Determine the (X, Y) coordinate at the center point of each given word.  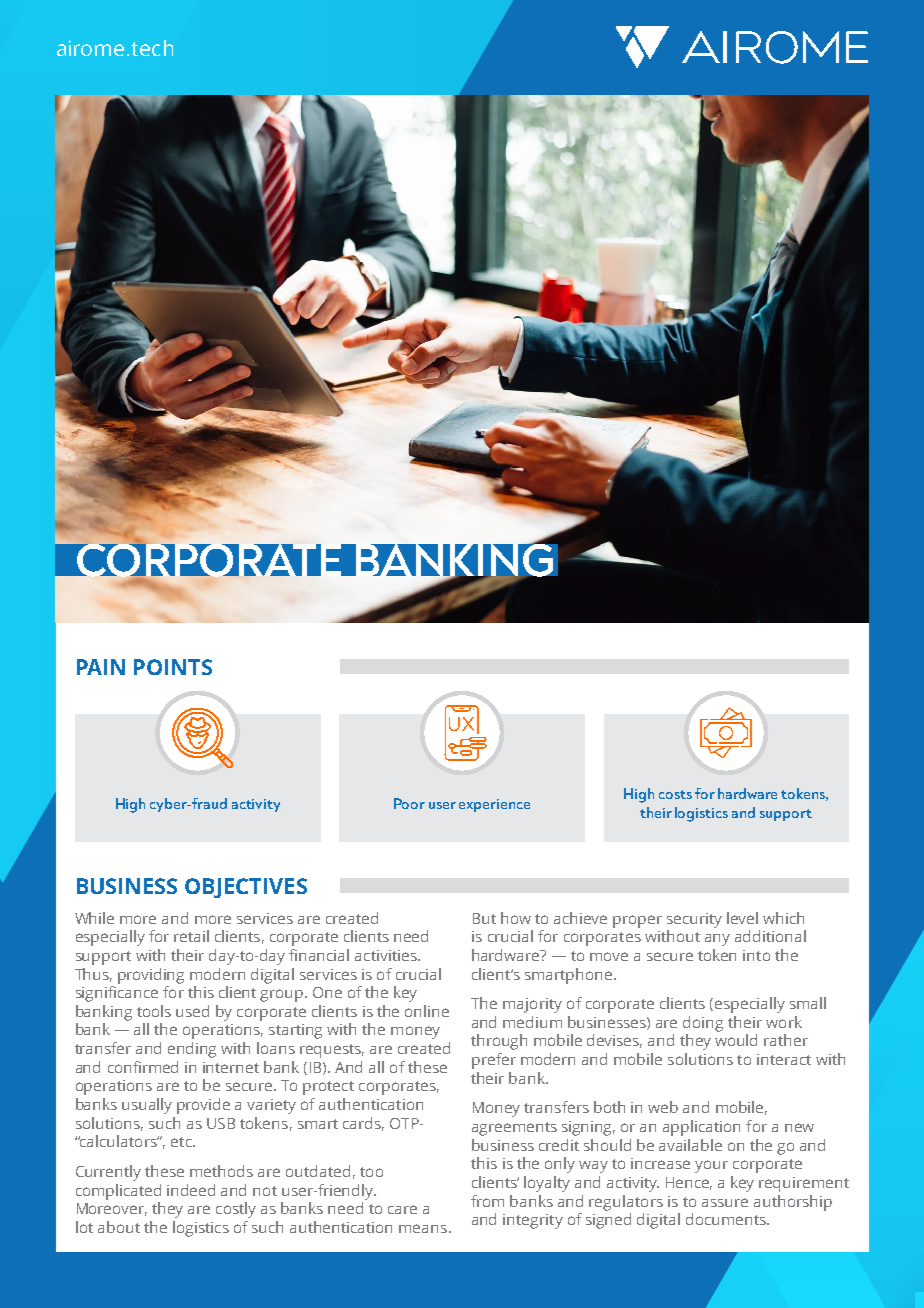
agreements (514, 1129)
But (484, 918)
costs (675, 794)
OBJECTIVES (246, 888)
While (94, 918)
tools (154, 1011)
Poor (409, 803)
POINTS (173, 667)
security (694, 920)
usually (147, 1106)
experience (494, 805)
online (427, 1011)
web (663, 1107)
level (742, 918)
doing (703, 1024)
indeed (191, 1190)
